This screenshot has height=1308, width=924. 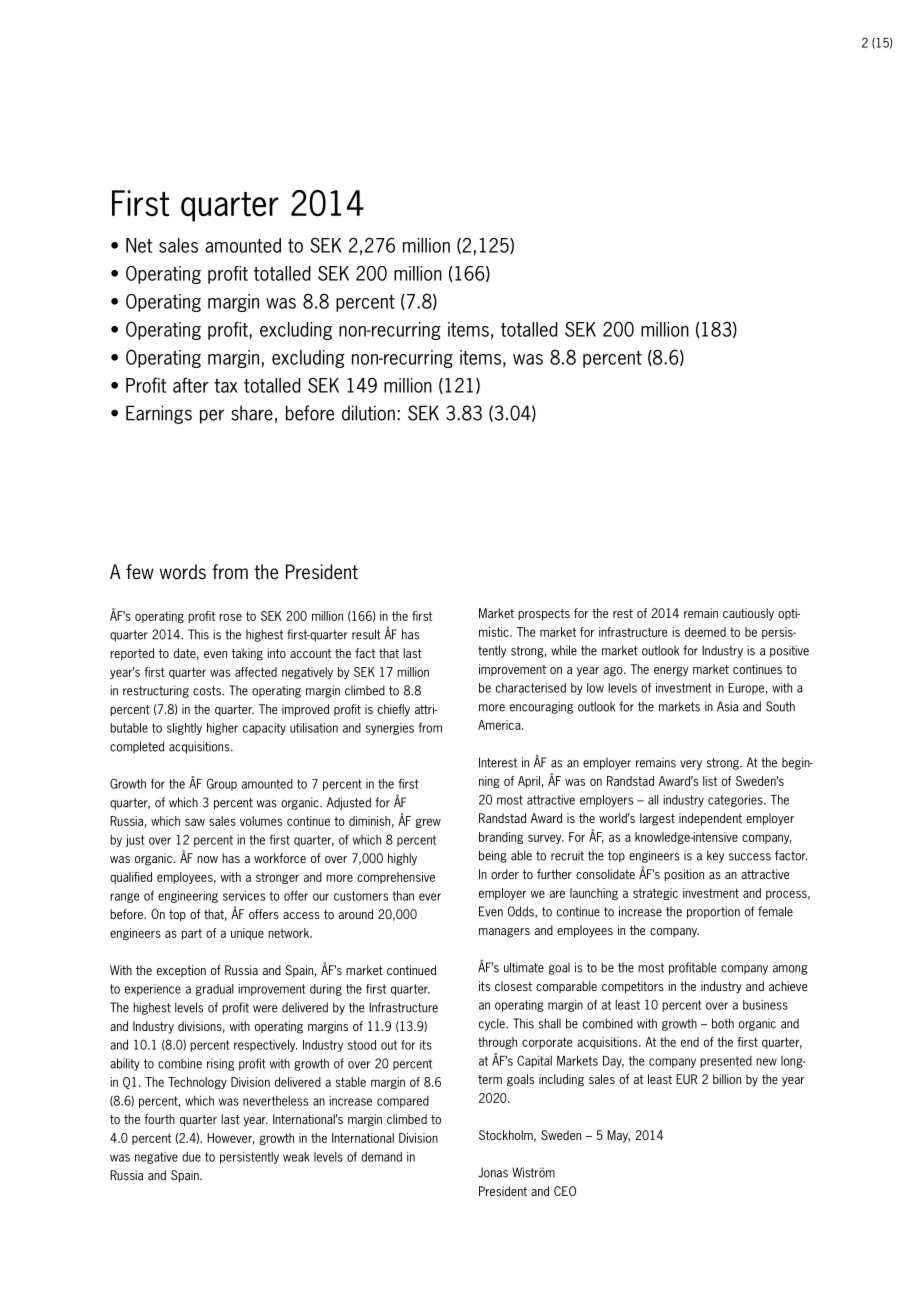 What do you see at coordinates (748, 614) in the screenshot?
I see `cautiously` at bounding box center [748, 614].
